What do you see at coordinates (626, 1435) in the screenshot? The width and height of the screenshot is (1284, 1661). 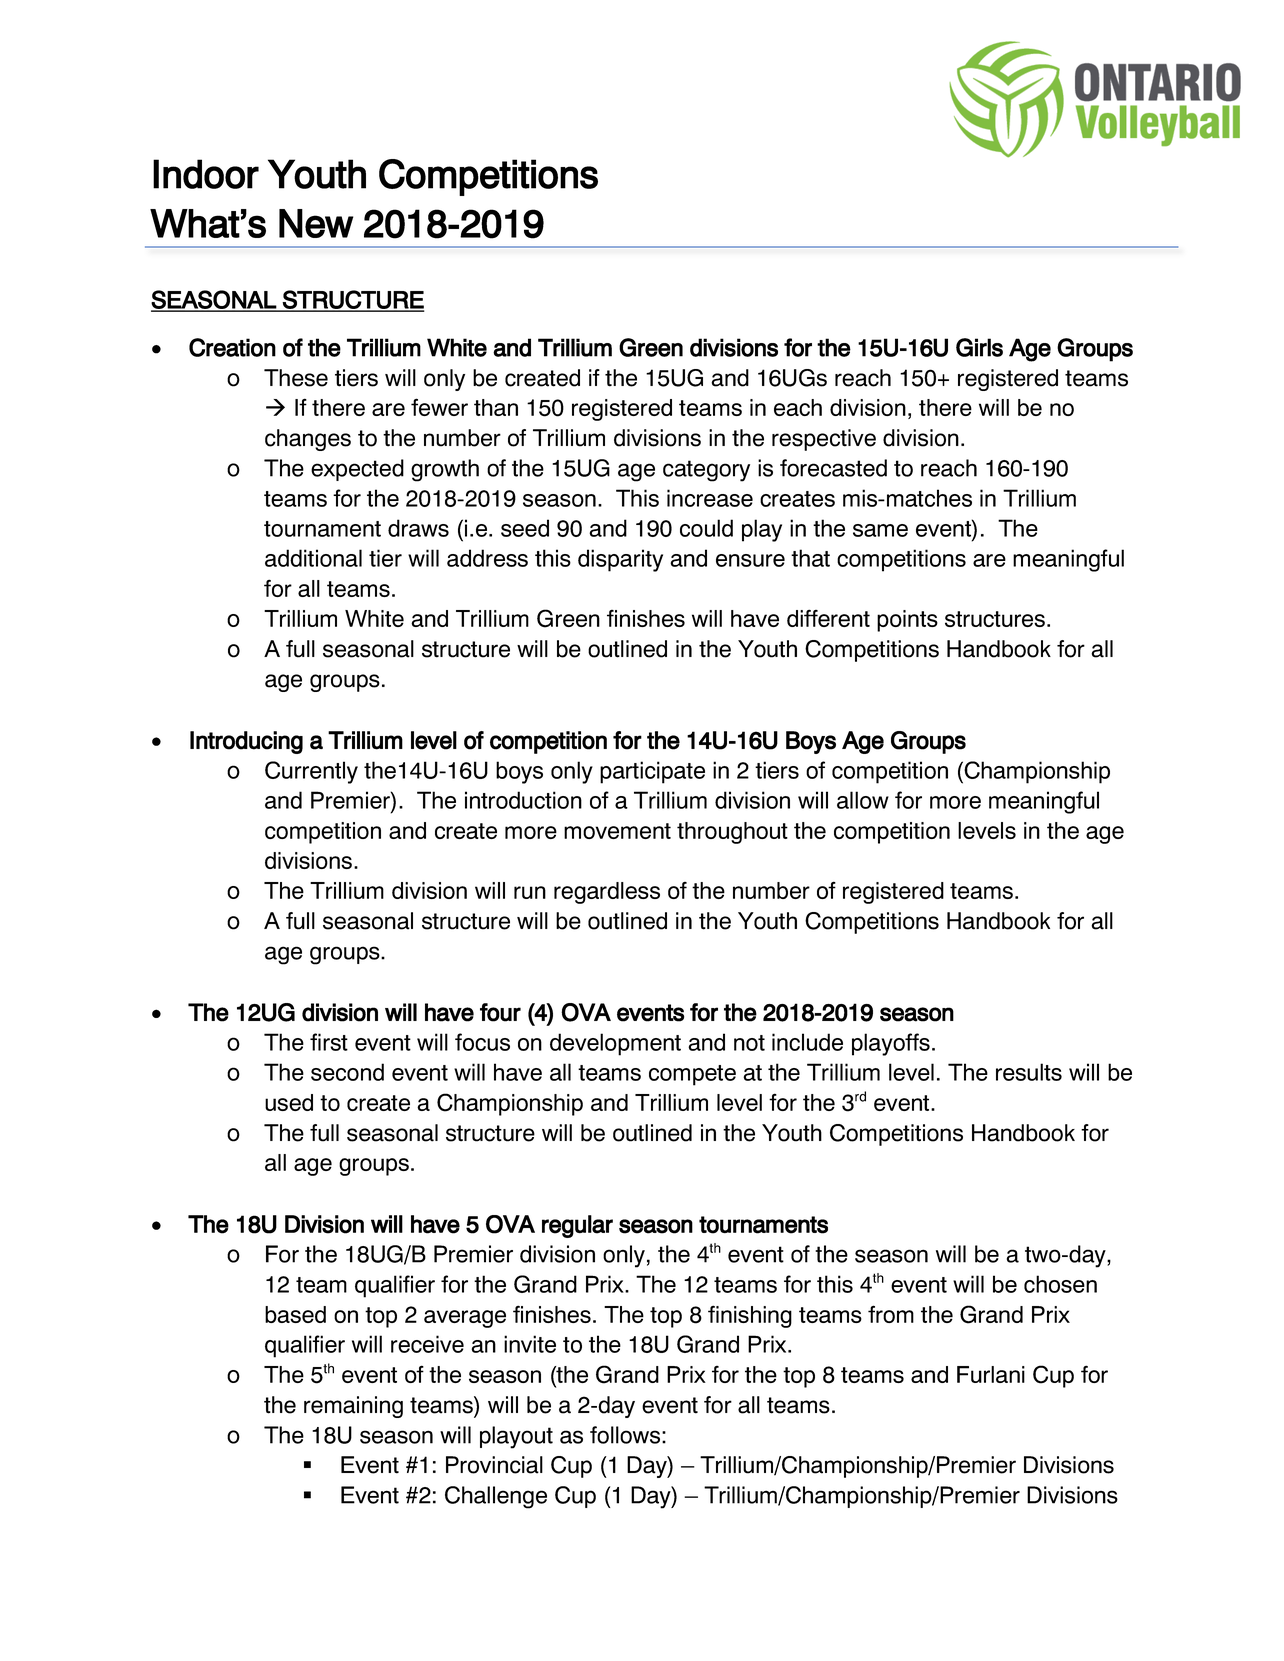 I see `follows` at bounding box center [626, 1435].
